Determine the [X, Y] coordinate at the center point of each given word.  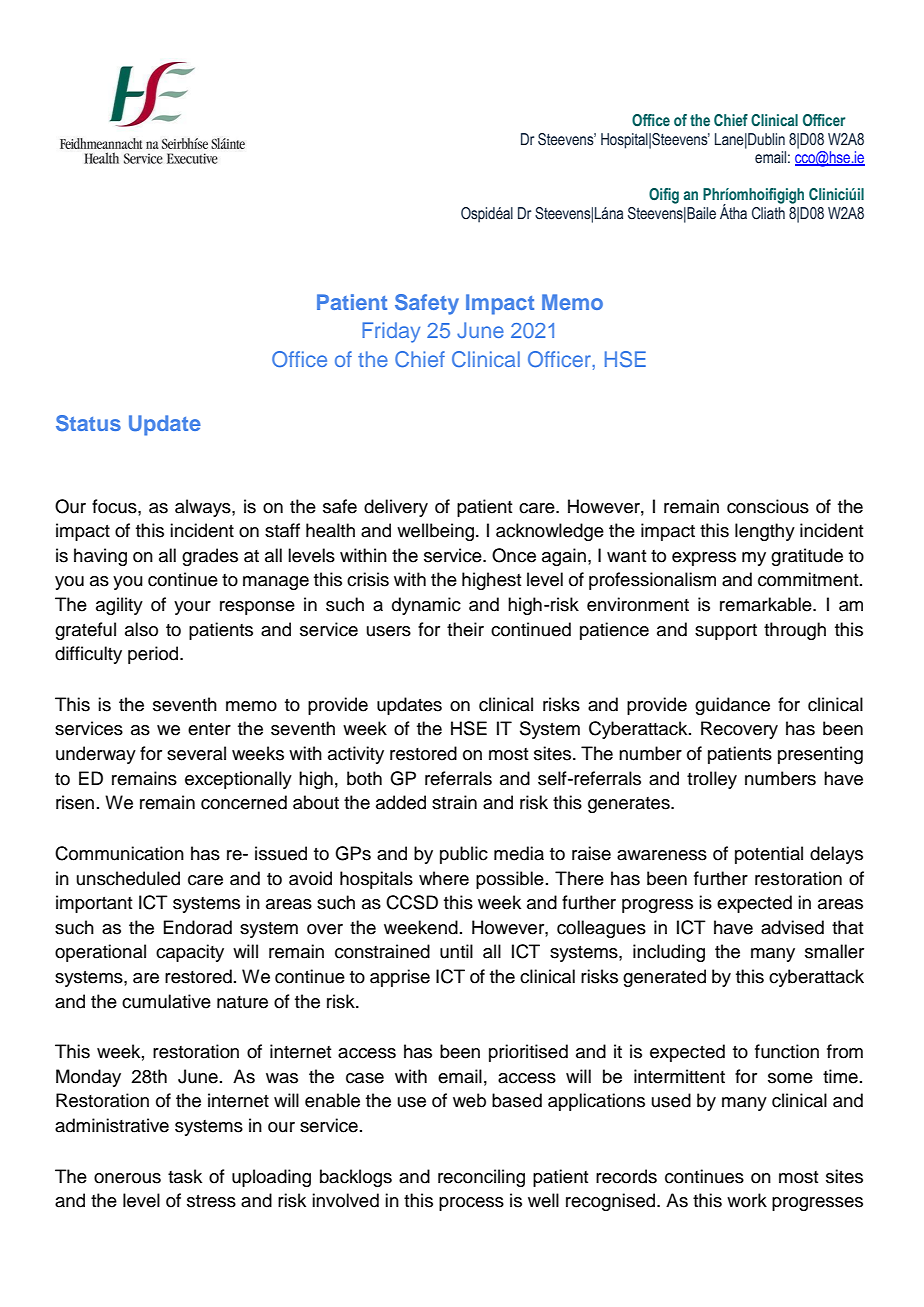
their [465, 629]
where [444, 878]
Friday [391, 332]
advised [792, 927]
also [141, 629]
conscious [768, 506]
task [185, 1176]
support [726, 632]
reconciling [481, 1178]
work [747, 1200]
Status [88, 423]
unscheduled [128, 878]
